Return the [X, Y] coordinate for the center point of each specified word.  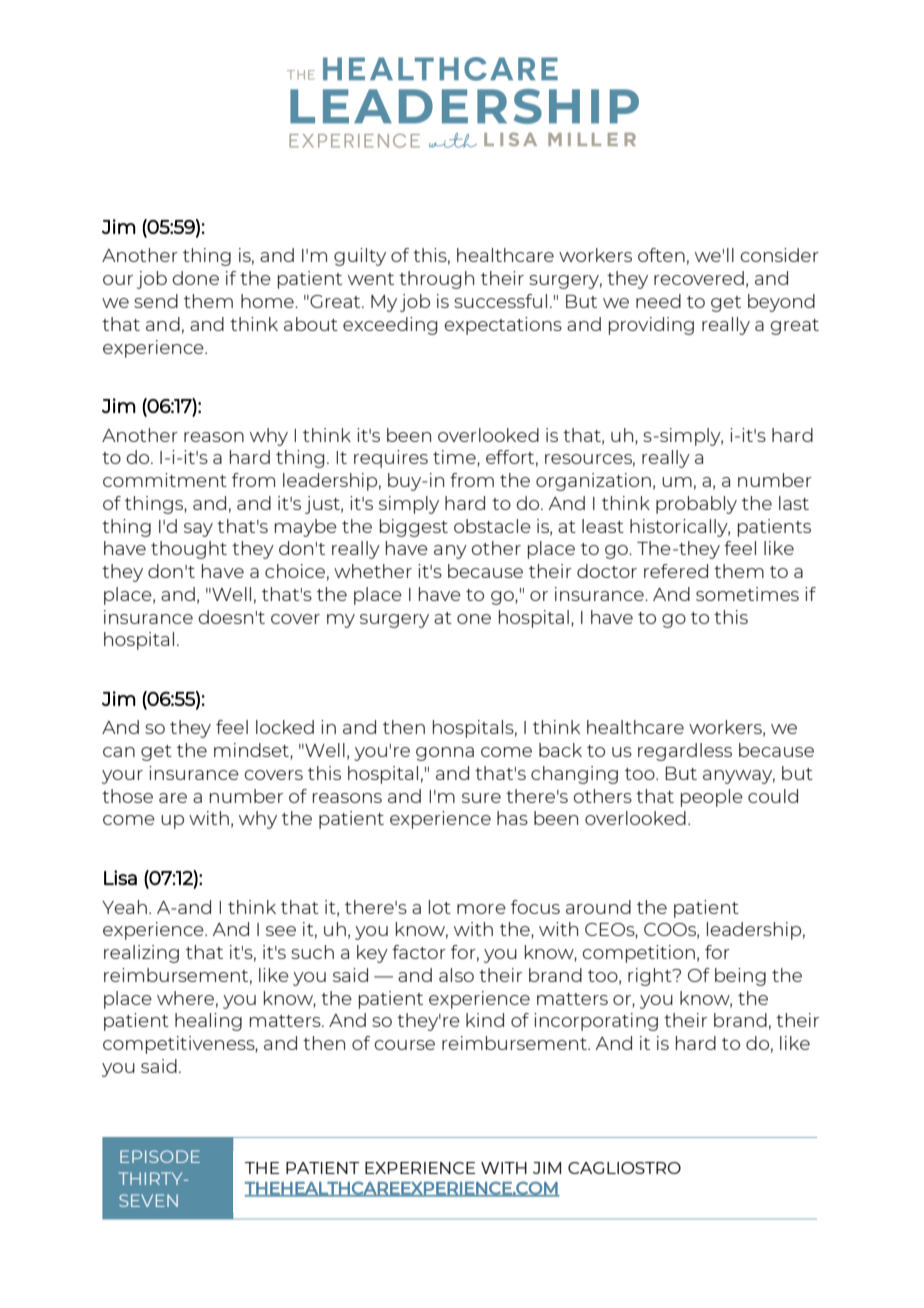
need [658, 301]
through [436, 280]
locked [285, 727]
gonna [445, 754]
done [196, 278]
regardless [685, 752]
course [405, 1045]
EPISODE [160, 1156]
